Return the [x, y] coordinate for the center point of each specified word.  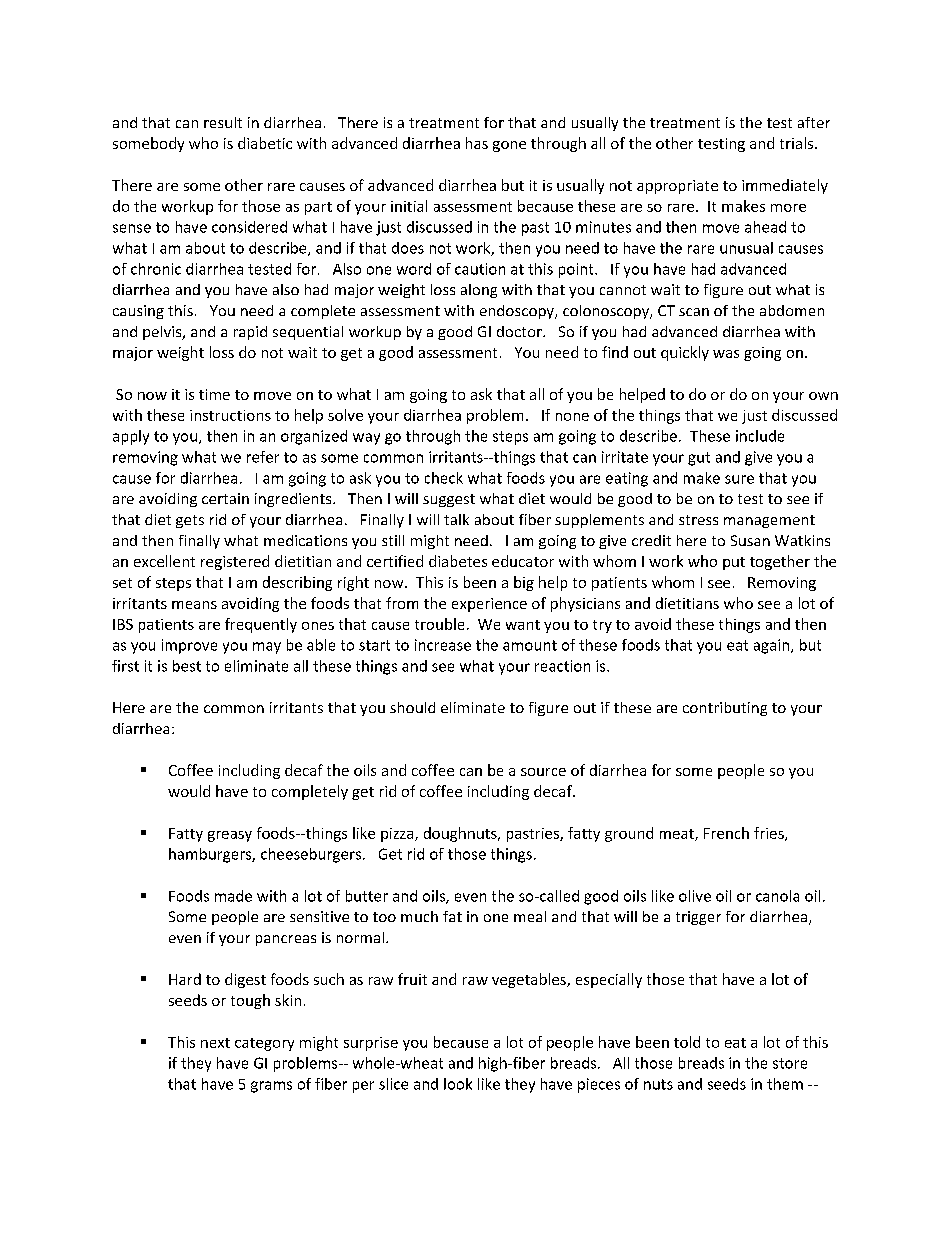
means [194, 605]
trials [798, 143]
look [458, 1084]
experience [489, 605]
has [477, 143]
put [734, 563]
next [215, 1043]
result [223, 122]
